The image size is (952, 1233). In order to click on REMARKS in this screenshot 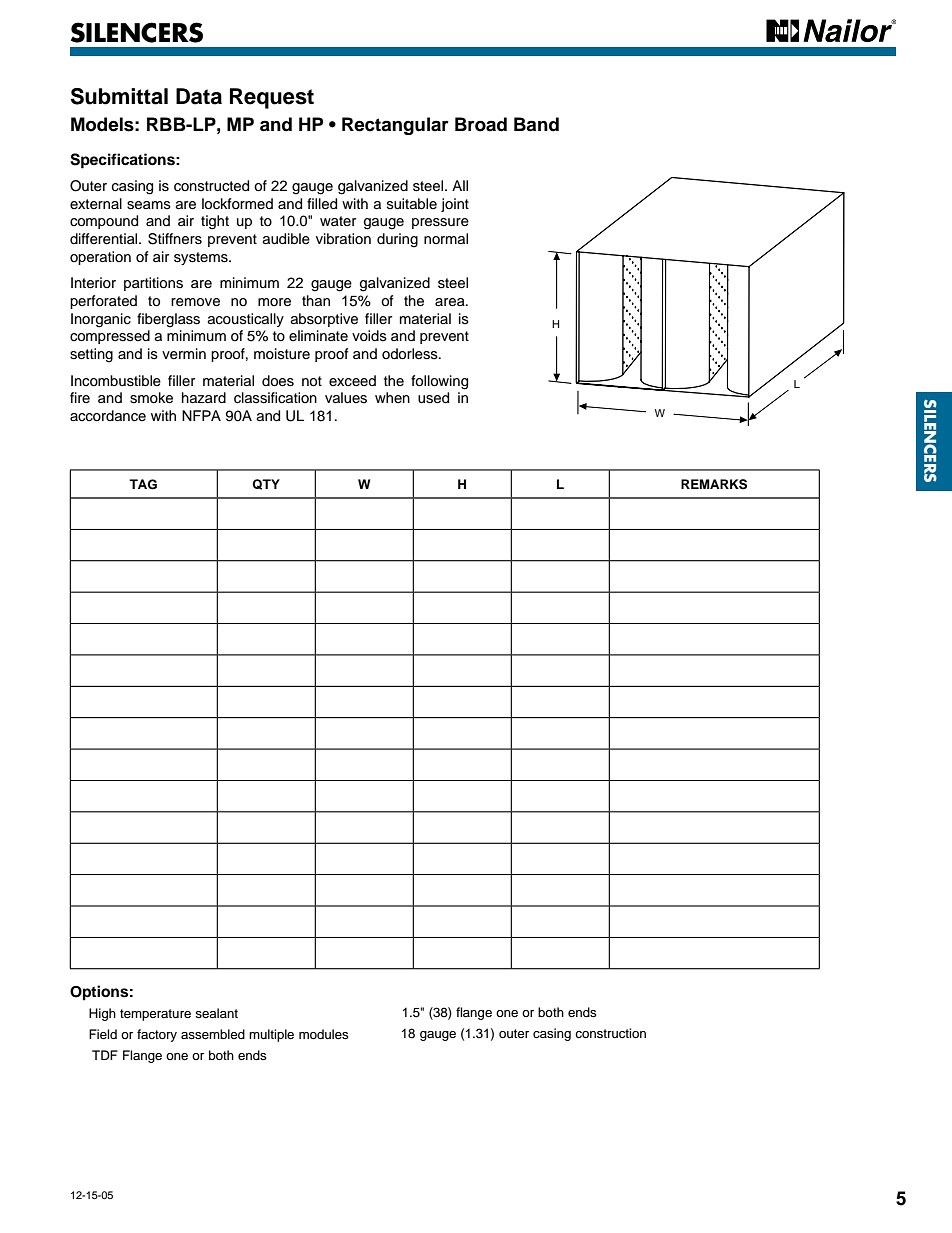, I will do `click(714, 484)`.
